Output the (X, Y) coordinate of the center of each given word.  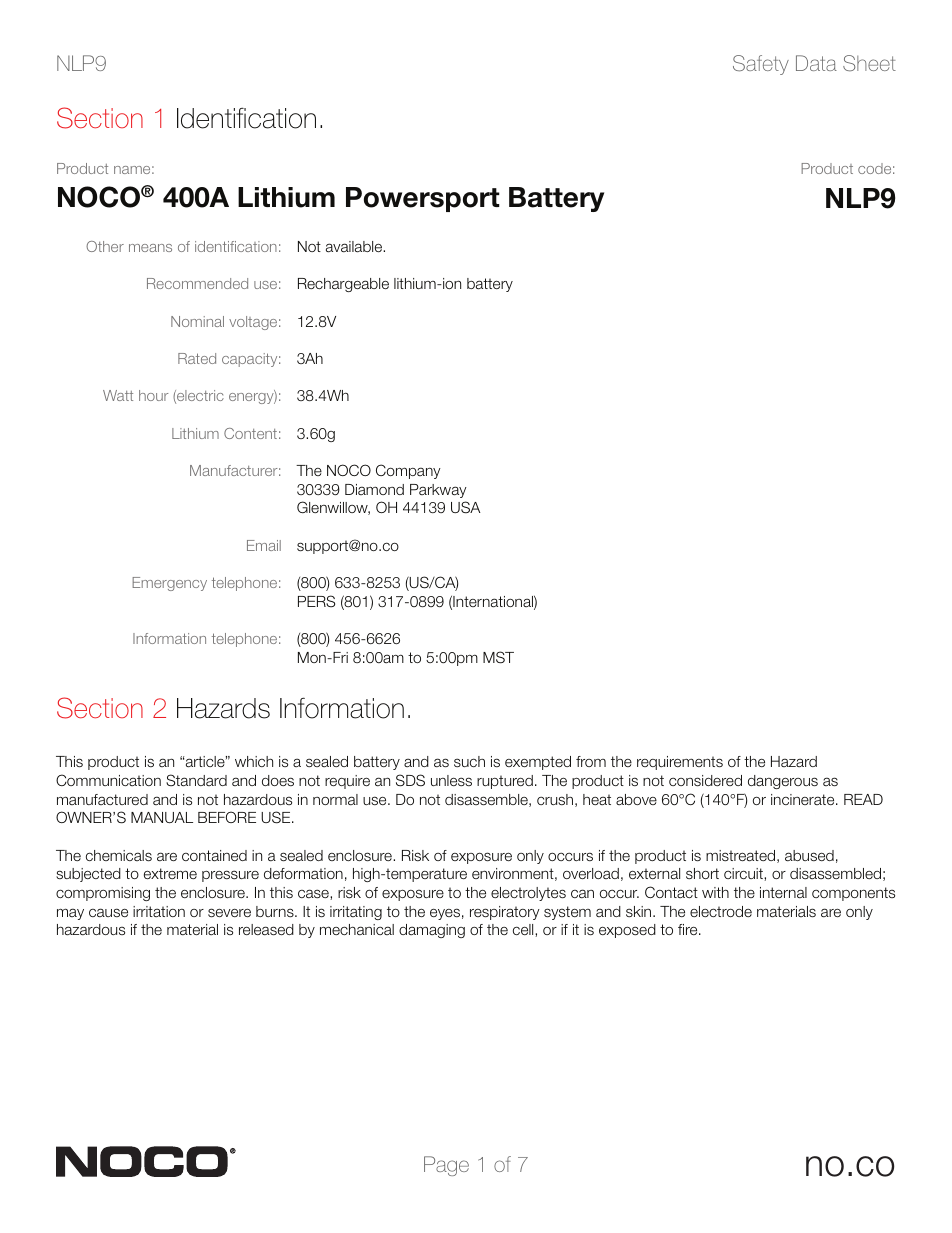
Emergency (169, 584)
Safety (761, 65)
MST (498, 657)
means (150, 248)
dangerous (783, 782)
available (355, 247)
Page (446, 1166)
